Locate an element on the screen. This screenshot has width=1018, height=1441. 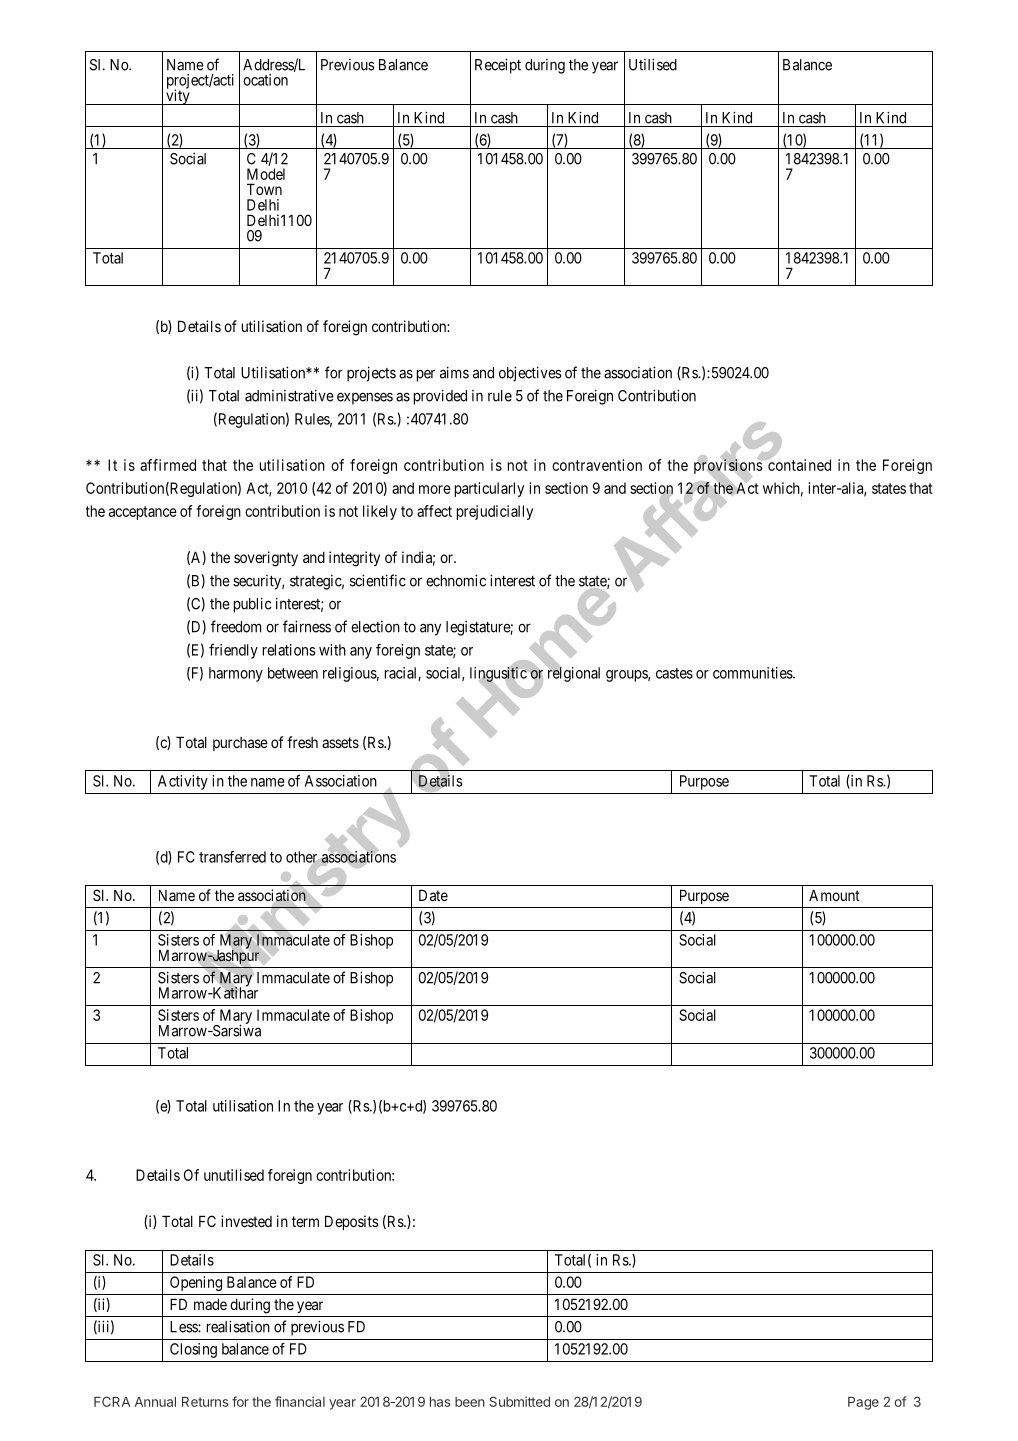
Receipt is located at coordinates (498, 66).
